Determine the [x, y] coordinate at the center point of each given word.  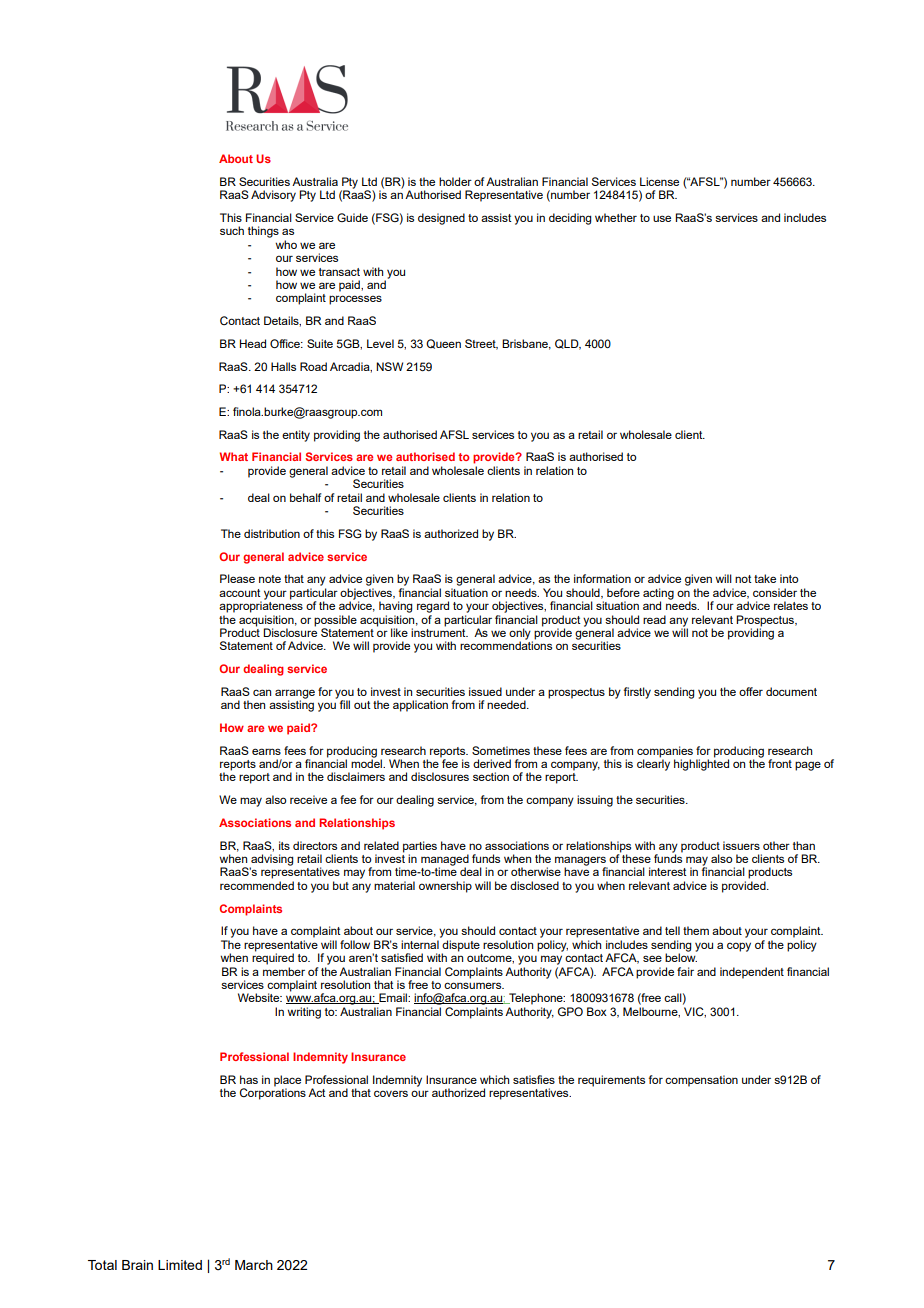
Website [260, 997]
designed [441, 219]
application [420, 706]
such [232, 230]
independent [752, 973]
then [254, 704]
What [234, 456]
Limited [180, 1265]
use [662, 218]
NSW [389, 366]
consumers [474, 985]
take [765, 578]
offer [751, 691]
